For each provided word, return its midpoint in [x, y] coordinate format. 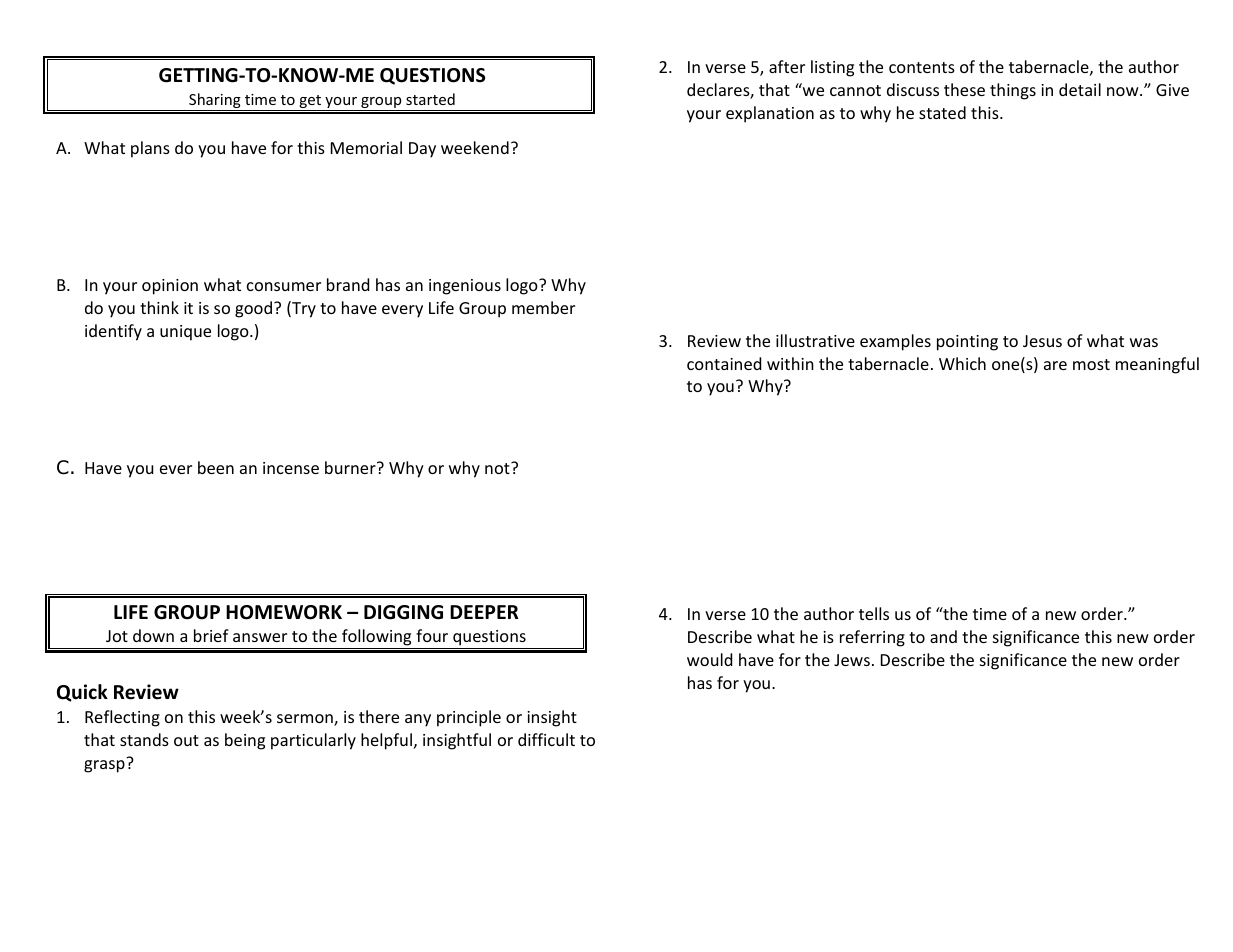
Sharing [215, 102]
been [216, 467]
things [1013, 91]
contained [724, 363]
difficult [546, 739]
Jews [852, 660]
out [186, 740]
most [1091, 364]
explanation [770, 114]
